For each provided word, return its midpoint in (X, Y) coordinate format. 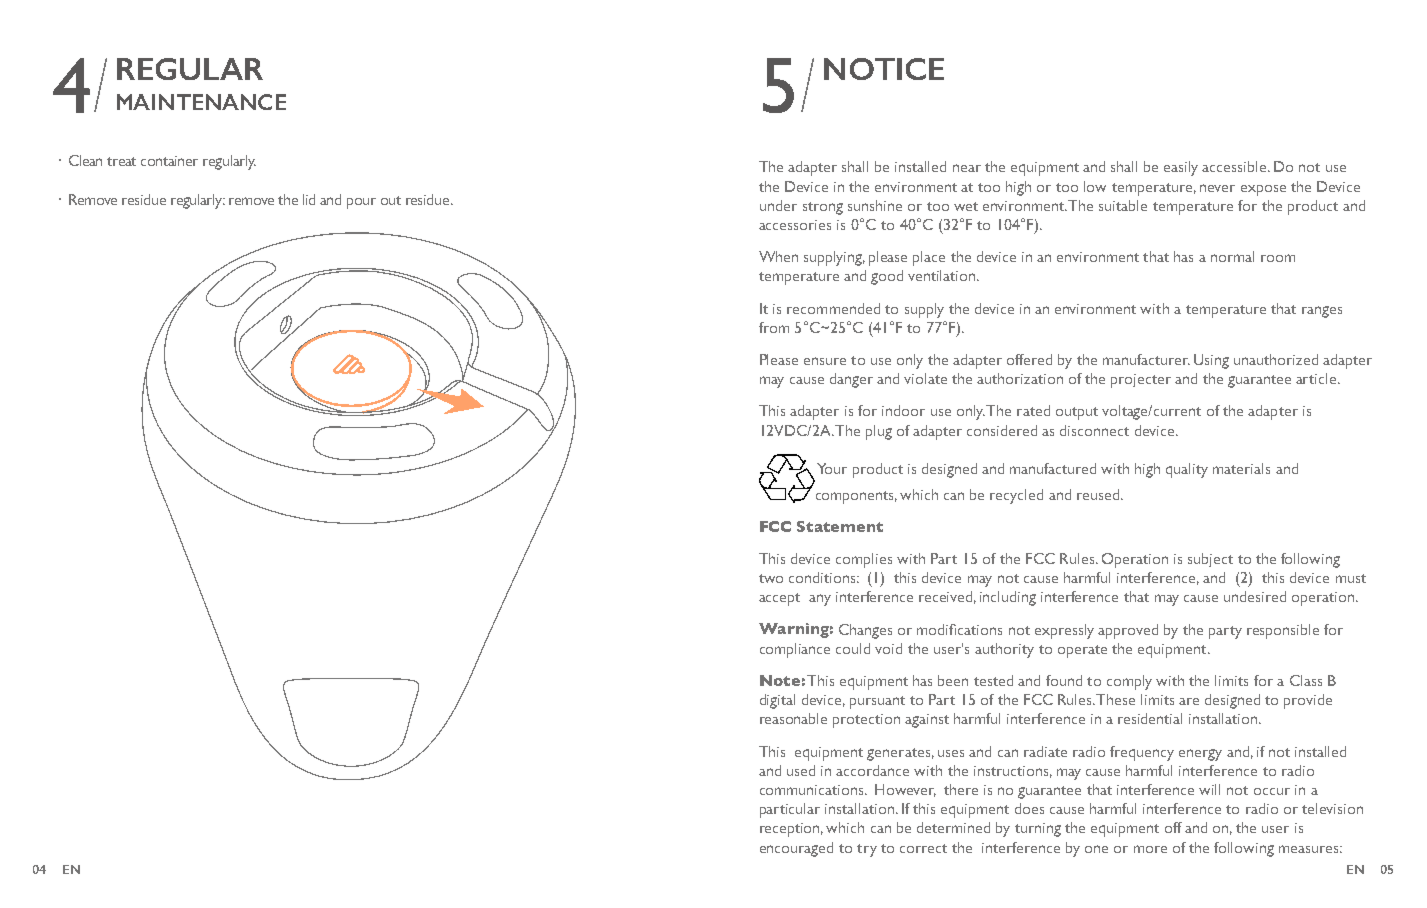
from (774, 327)
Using (1211, 361)
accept (779, 599)
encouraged (796, 849)
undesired (1255, 596)
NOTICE (884, 69)
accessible (1234, 166)
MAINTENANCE (201, 102)
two (771, 578)
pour (361, 203)
